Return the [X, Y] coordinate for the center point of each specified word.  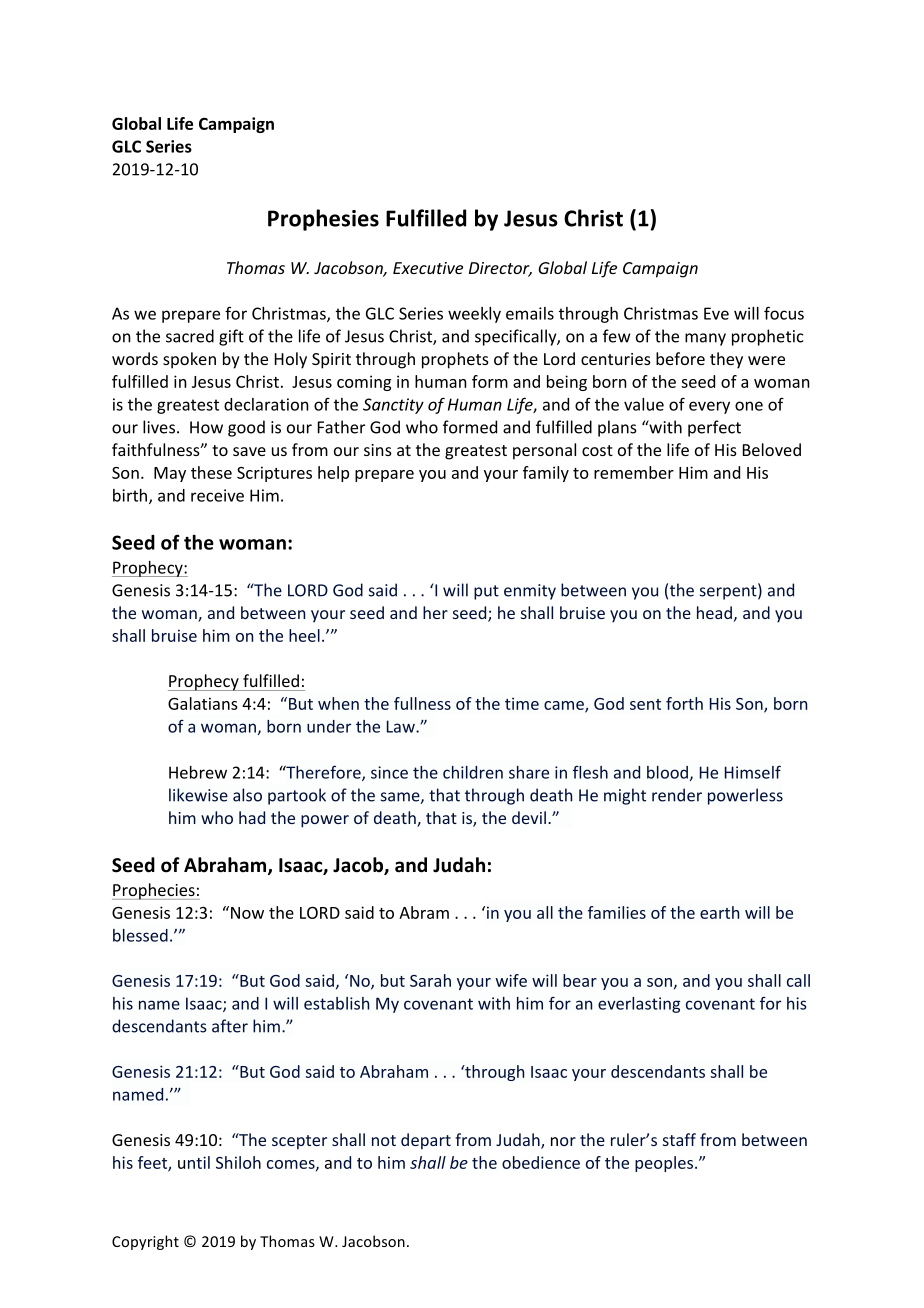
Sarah [430, 980]
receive [217, 495]
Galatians [203, 703]
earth [719, 912]
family [546, 474]
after [230, 1026]
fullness [422, 703]
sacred [190, 336]
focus [784, 313]
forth [684, 703]
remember [634, 472]
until [194, 1162]
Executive [428, 268]
